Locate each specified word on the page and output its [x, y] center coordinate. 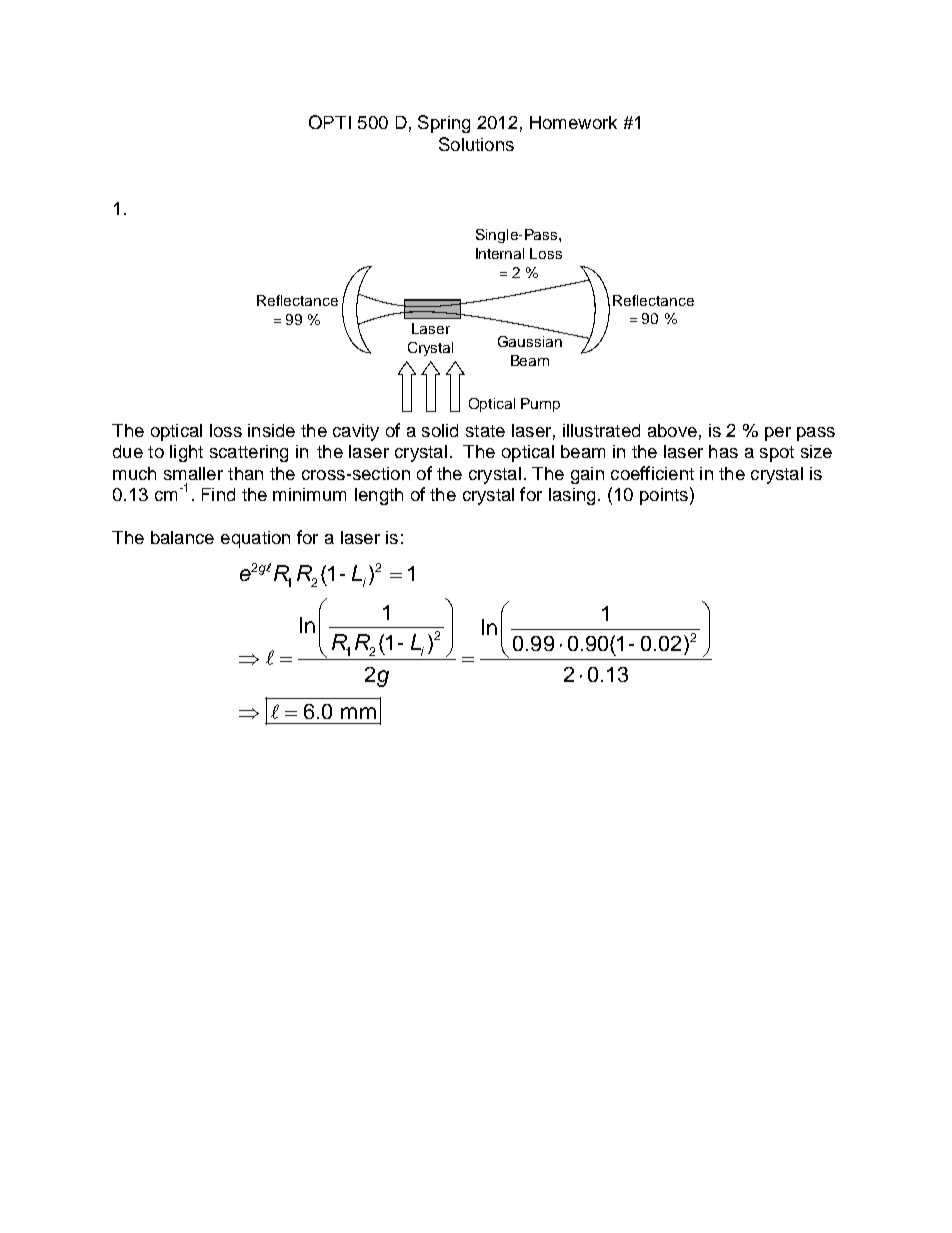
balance [182, 537]
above [672, 430]
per [778, 434]
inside [271, 430]
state [485, 431]
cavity [356, 432]
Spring [444, 124]
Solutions [476, 144]
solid [440, 430]
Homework [573, 122]
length [379, 496]
